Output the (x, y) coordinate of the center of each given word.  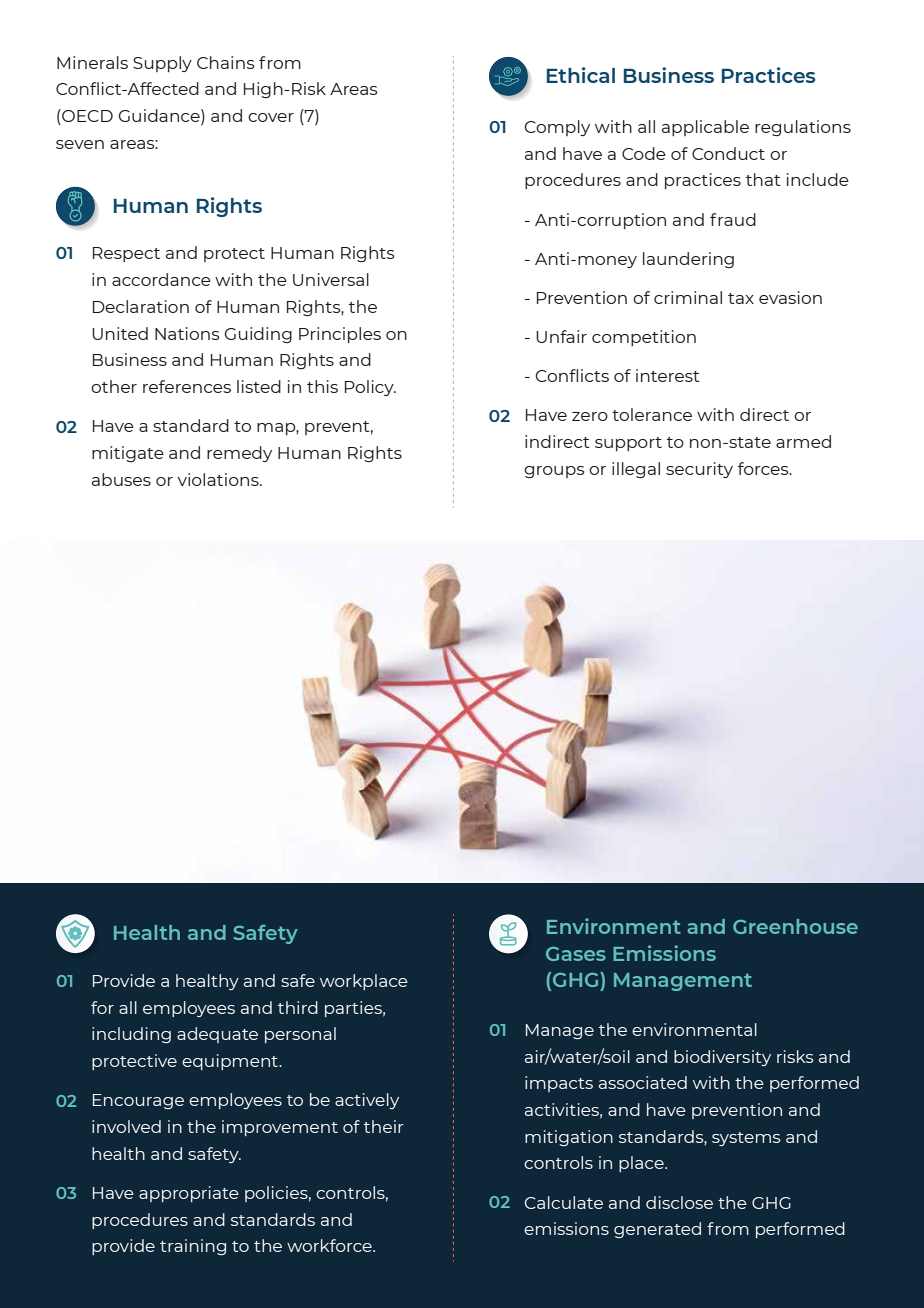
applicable (705, 128)
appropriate (189, 1194)
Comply (557, 128)
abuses (121, 479)
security (699, 470)
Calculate (564, 1202)
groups (554, 472)
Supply (162, 64)
